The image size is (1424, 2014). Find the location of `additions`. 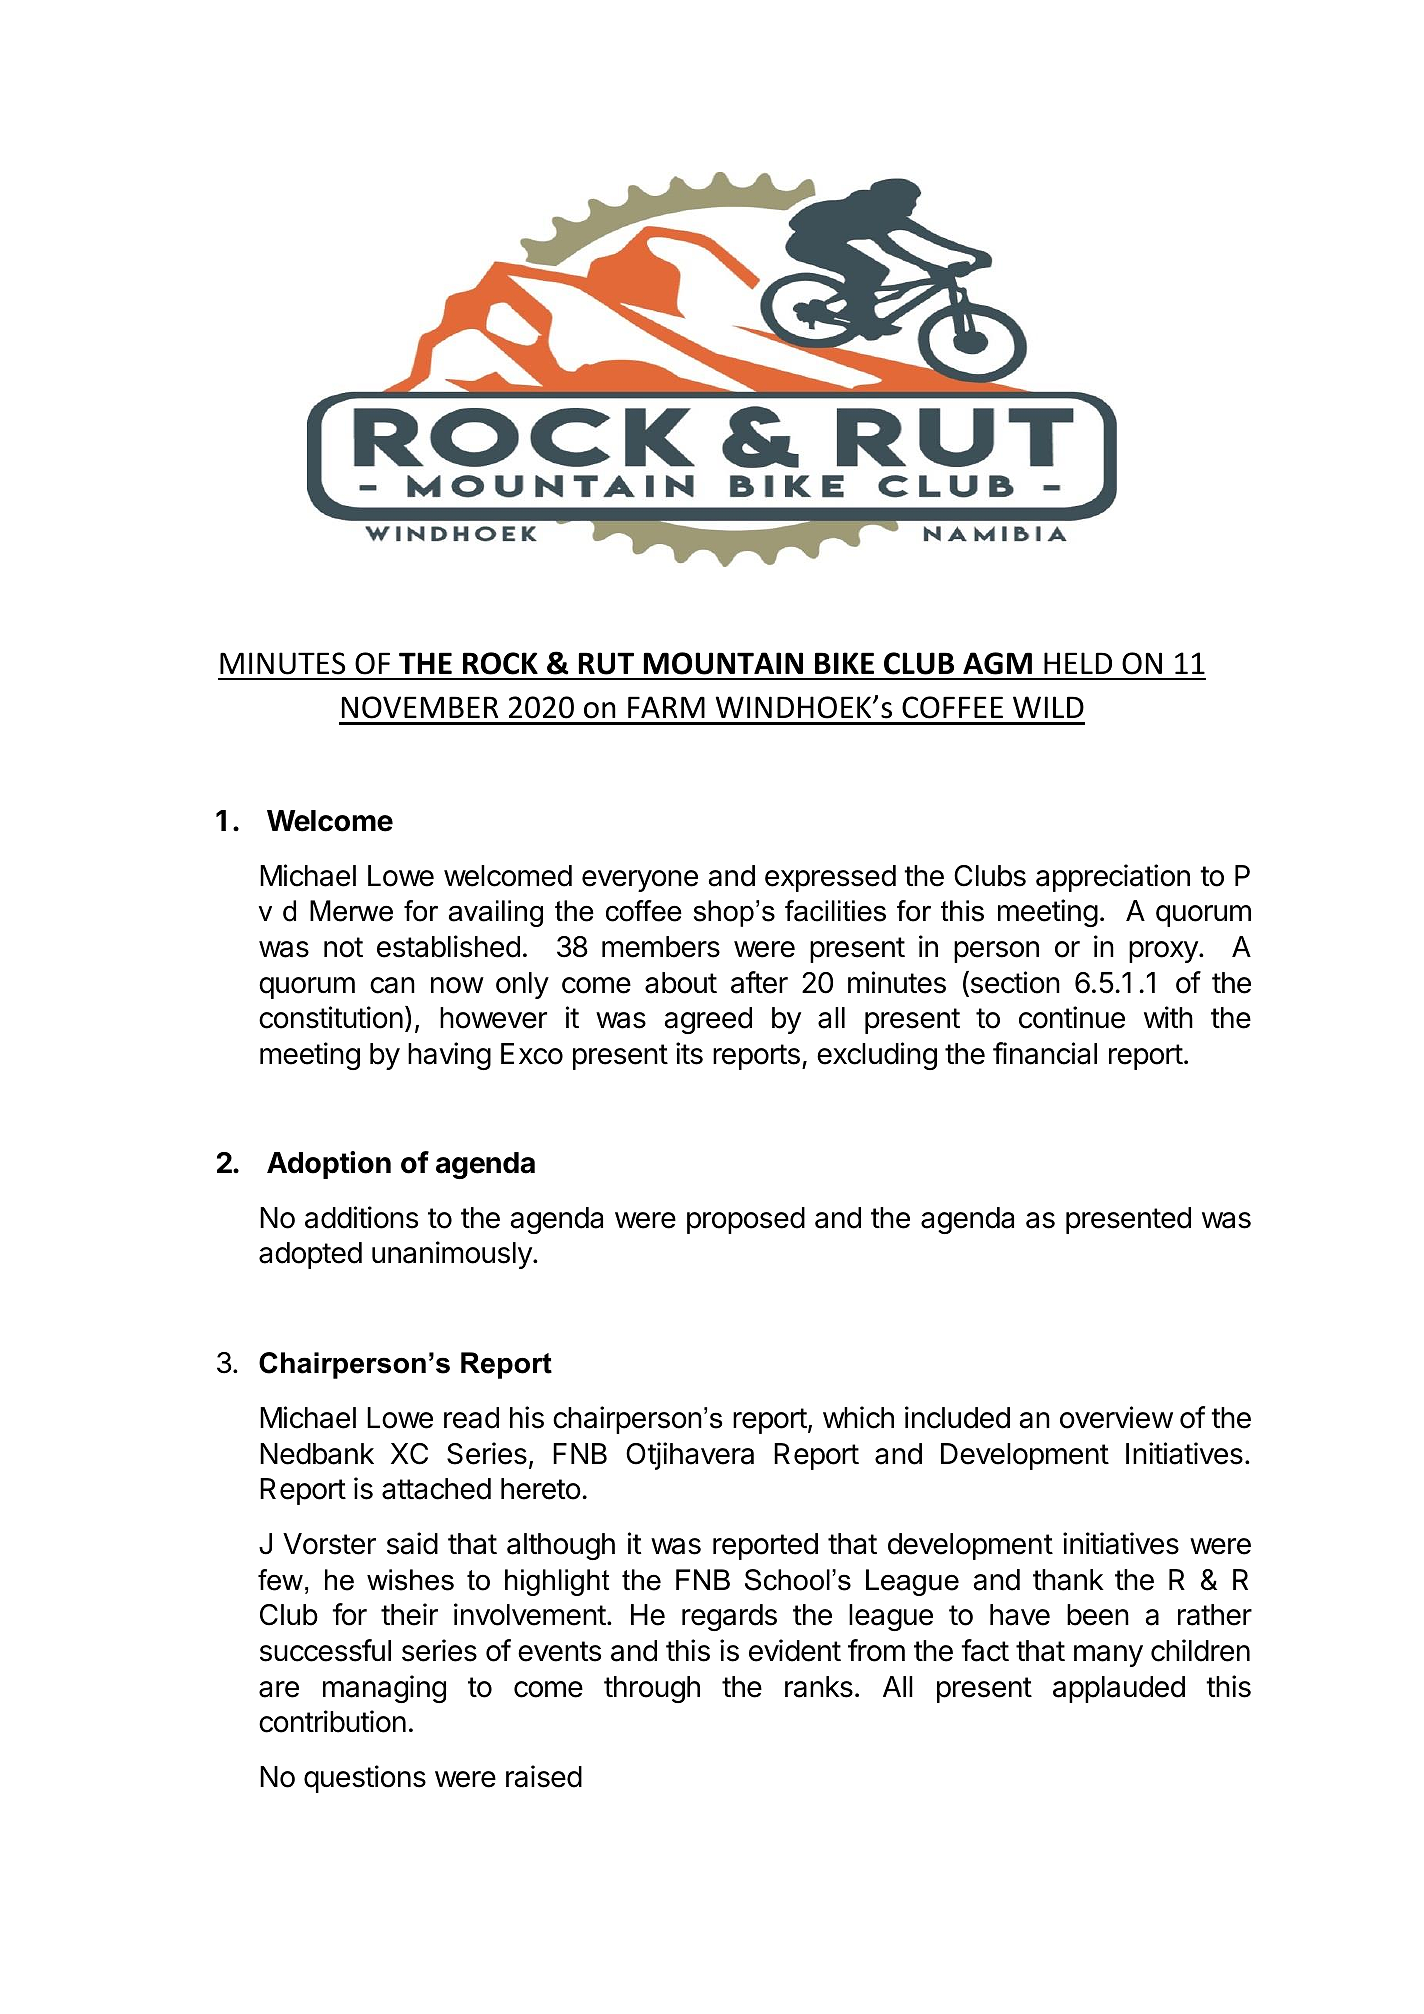

additions is located at coordinates (361, 1217).
